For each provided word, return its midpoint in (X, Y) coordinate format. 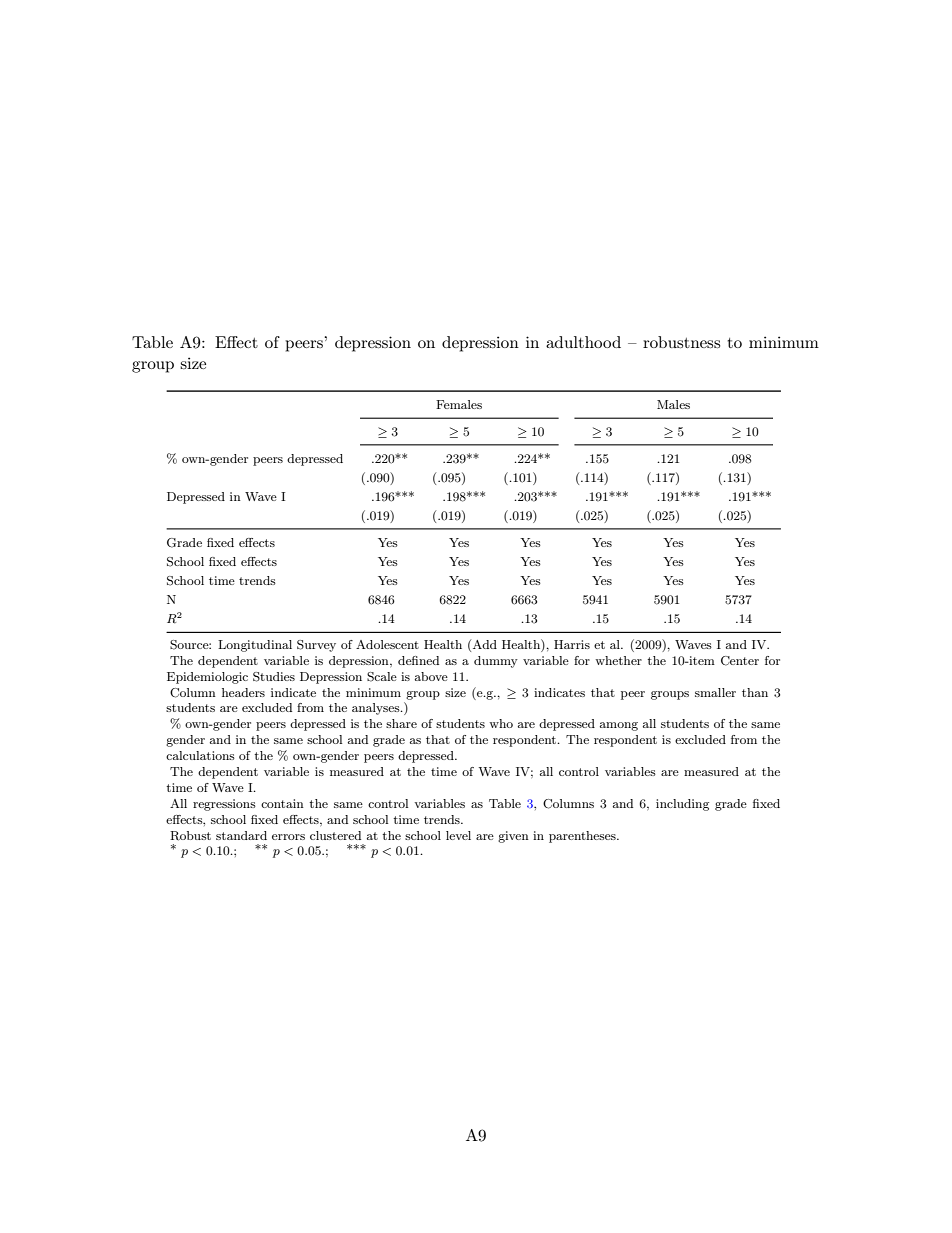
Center (740, 661)
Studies (274, 677)
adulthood (583, 342)
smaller (715, 692)
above (431, 676)
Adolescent (387, 644)
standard (241, 835)
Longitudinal (255, 646)
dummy (496, 662)
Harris (572, 644)
